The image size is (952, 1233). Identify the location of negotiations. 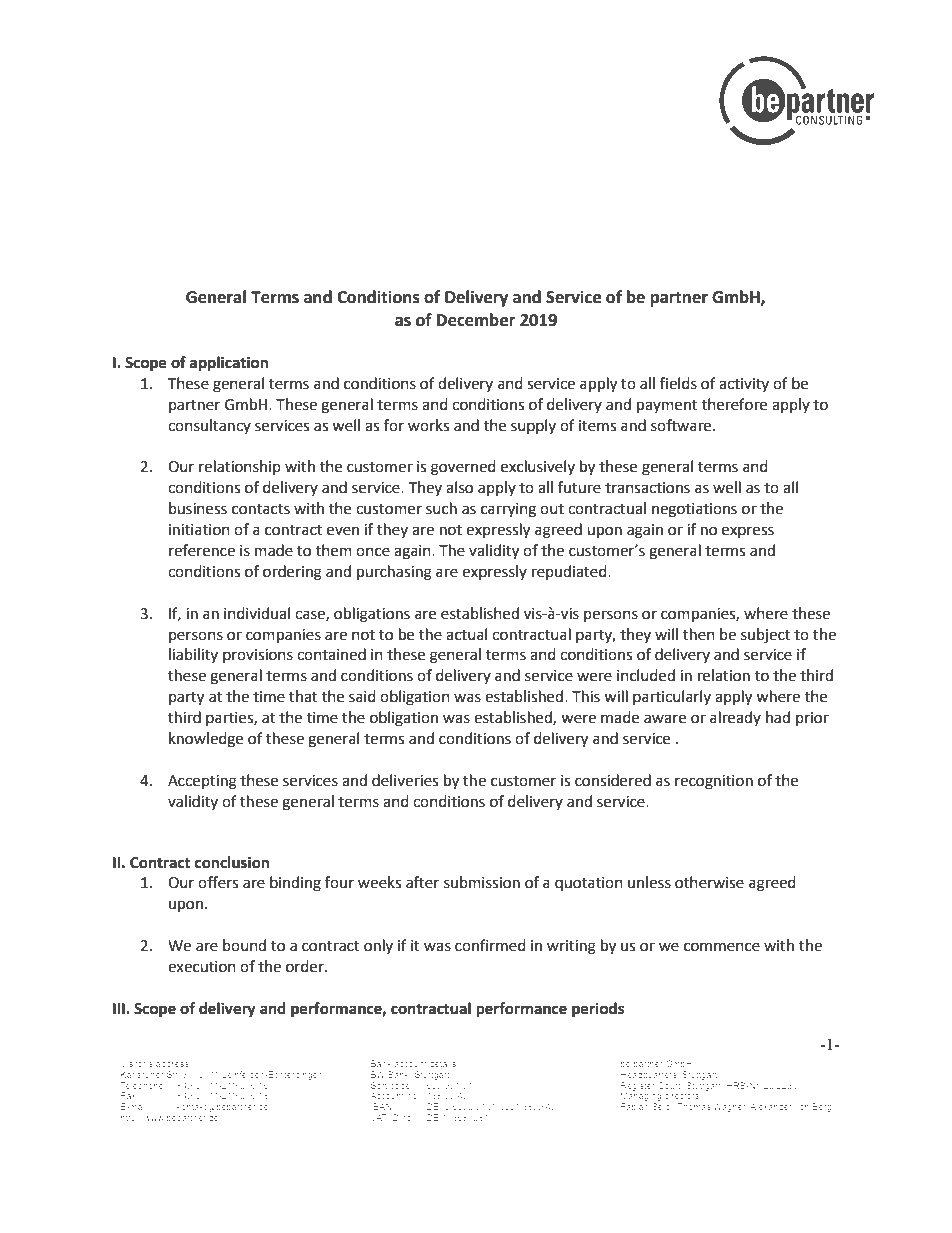
(694, 510).
